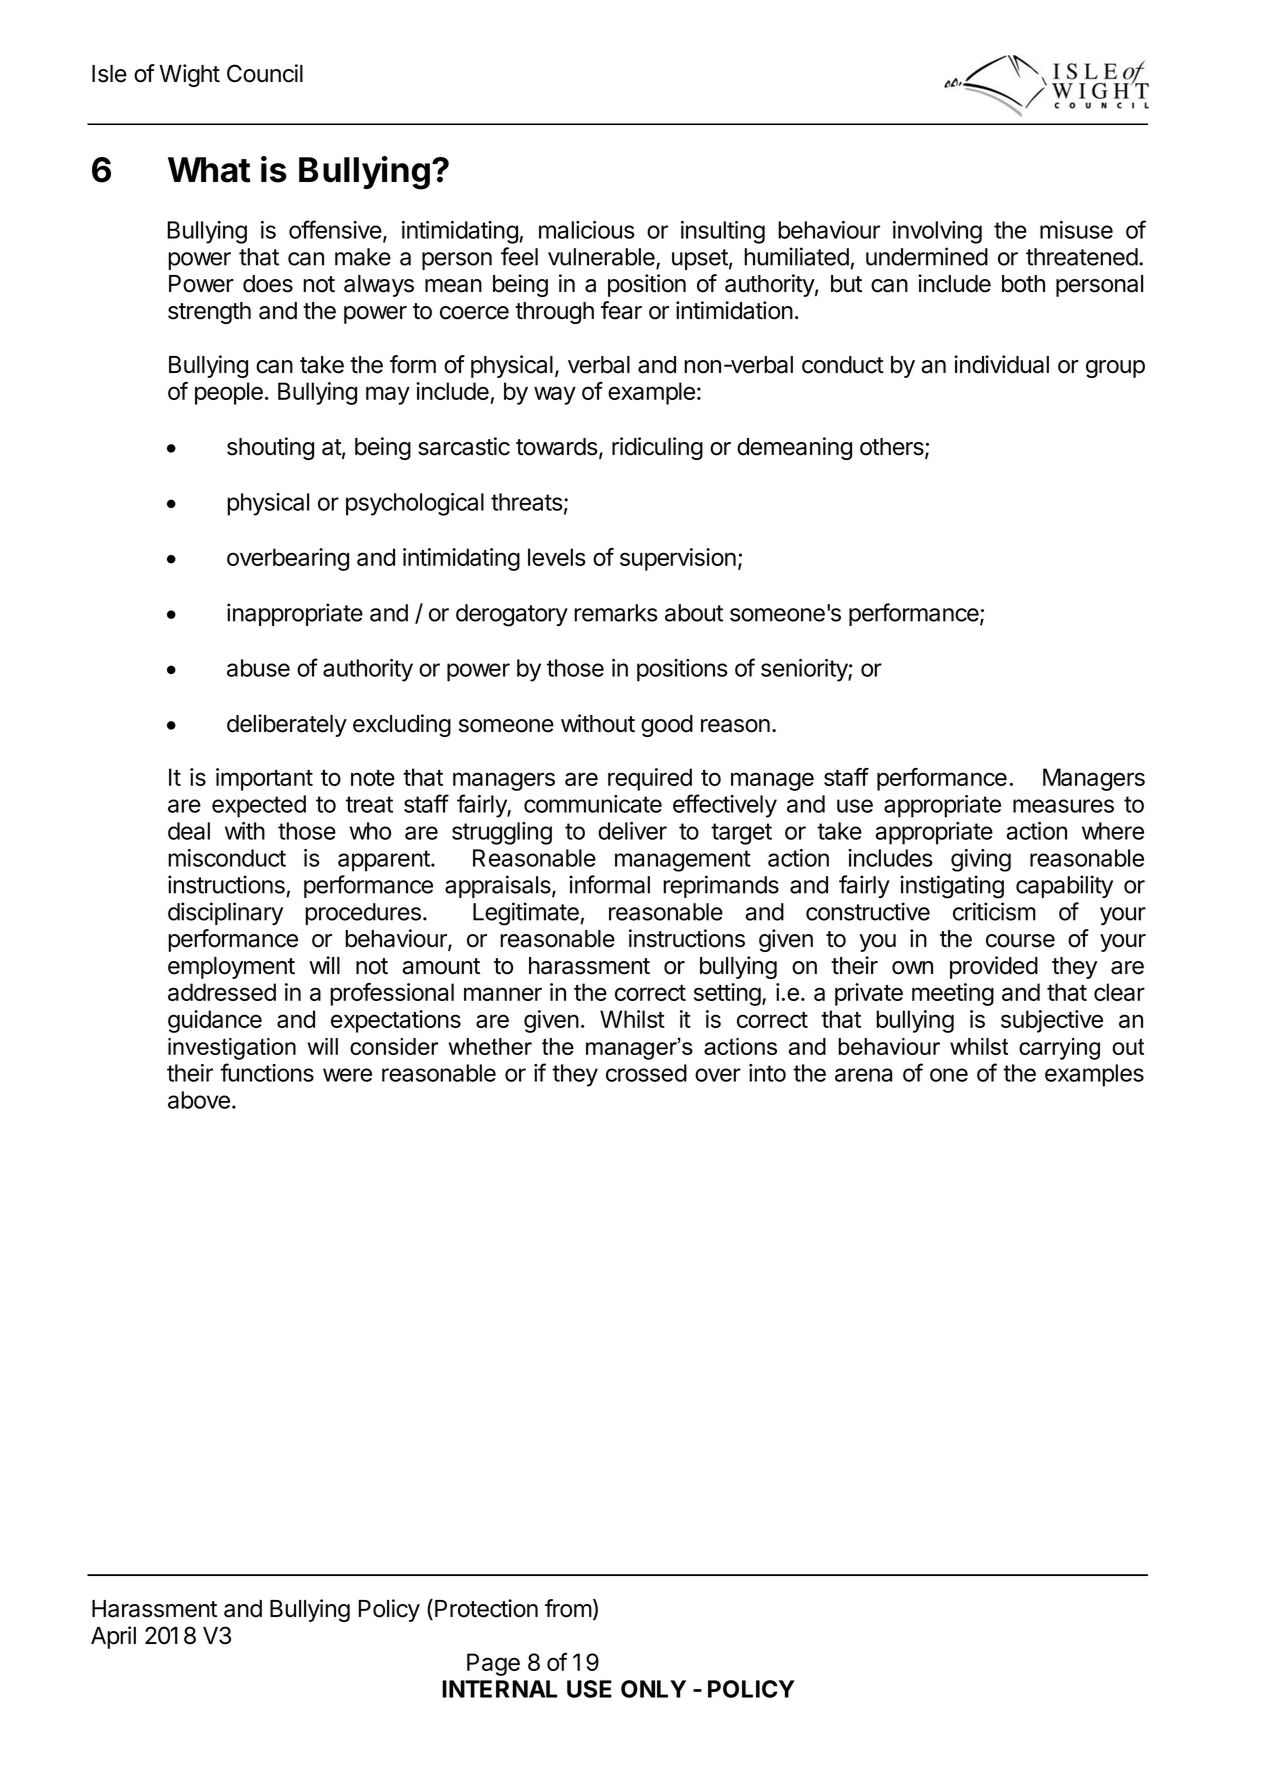 This screenshot has width=1265, height=1790. Describe the element at coordinates (587, 230) in the screenshot. I see `malicious` at that location.
